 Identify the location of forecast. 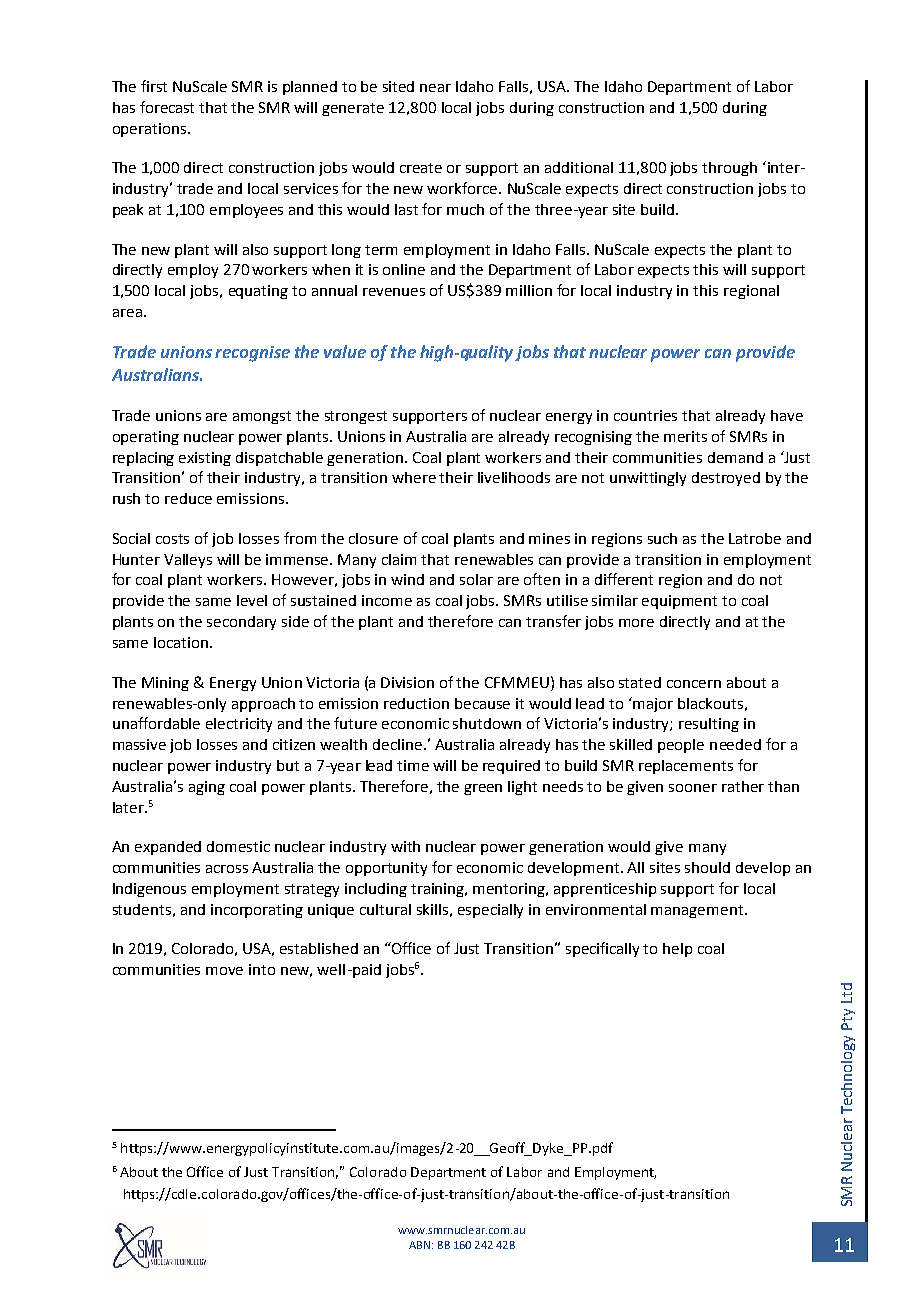
(167, 107).
